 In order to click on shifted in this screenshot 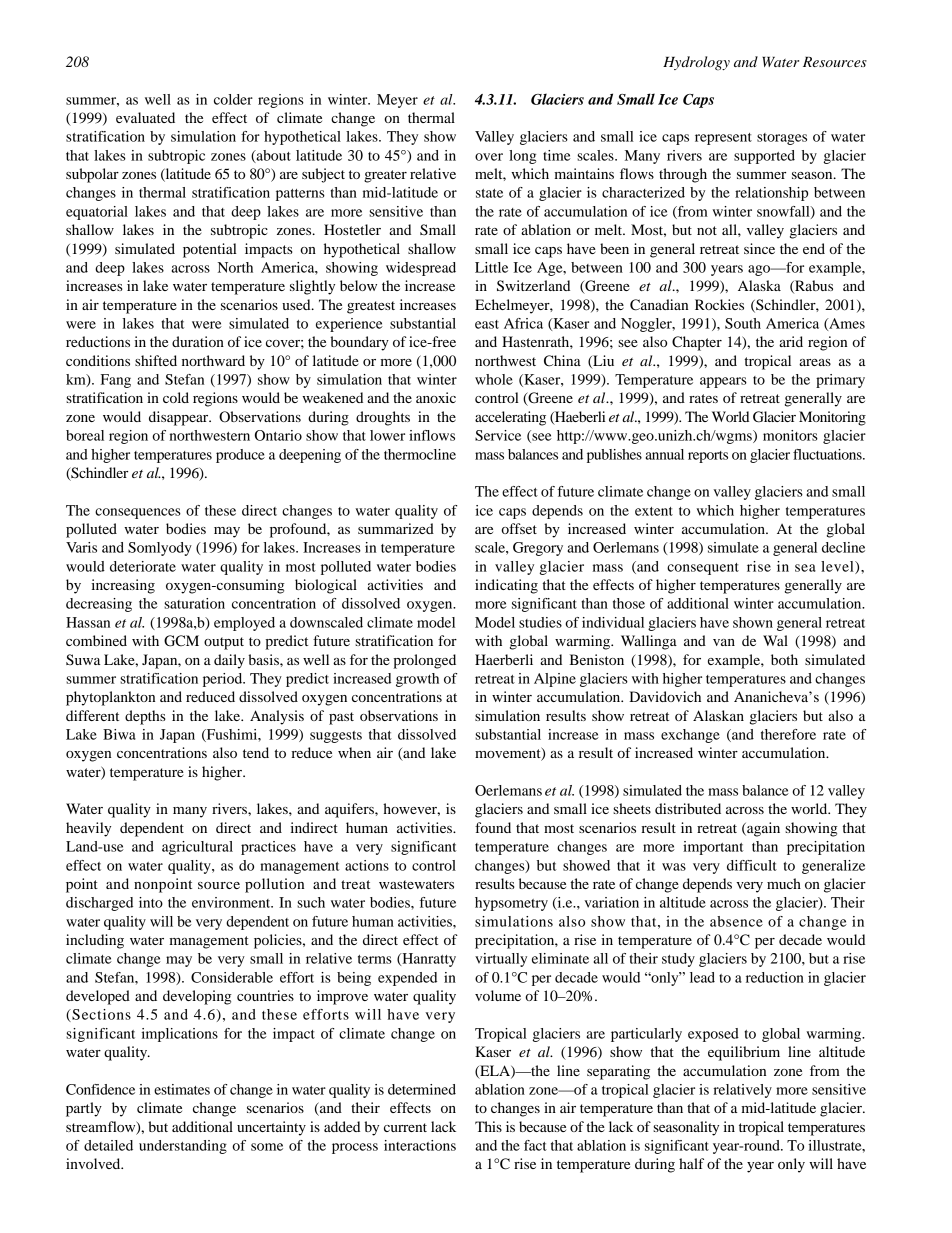, I will do `click(156, 360)`.
